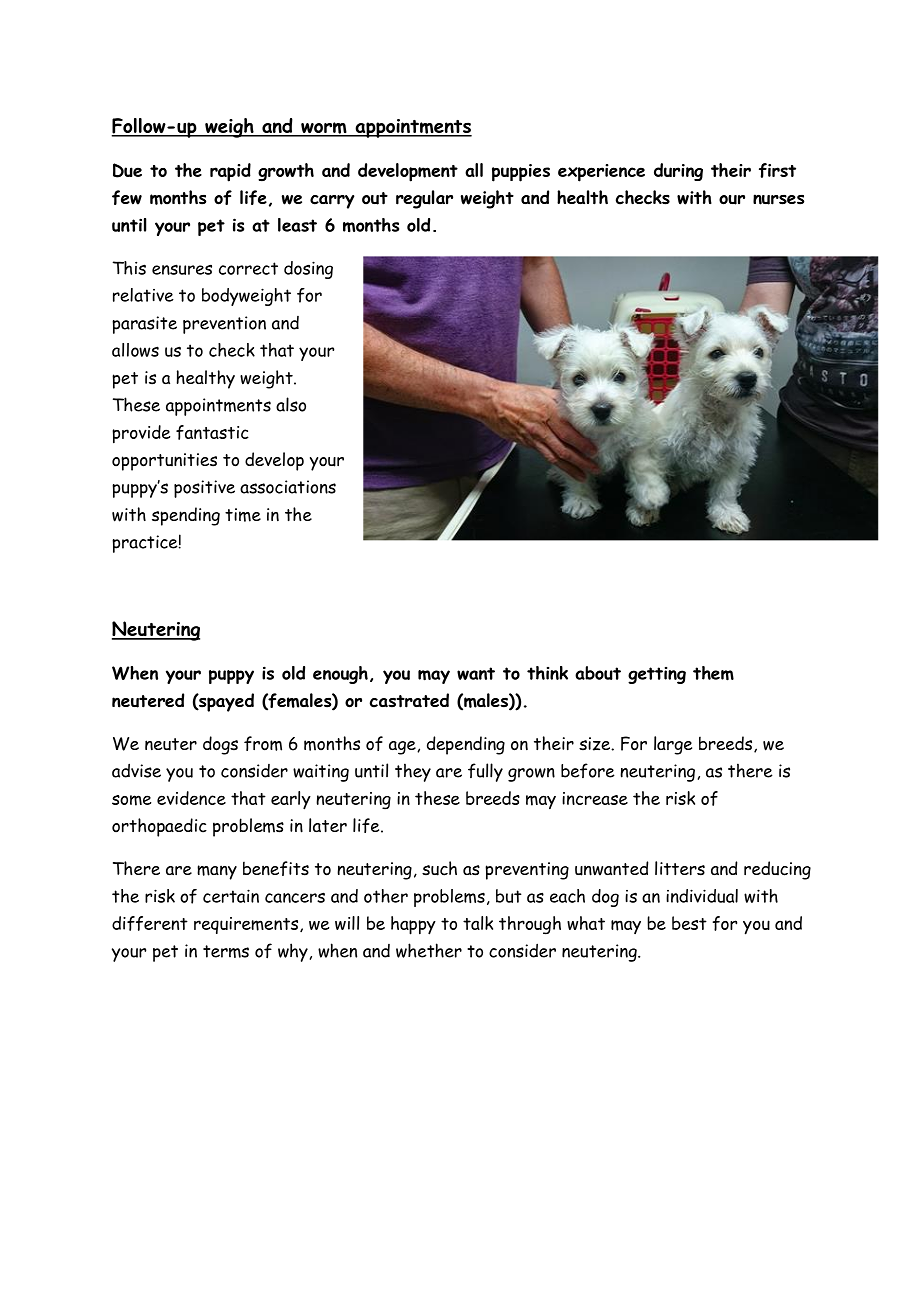 Image resolution: width=924 pixels, height=1308 pixels. Describe the element at coordinates (521, 173) in the screenshot. I see `puppies` at that location.
